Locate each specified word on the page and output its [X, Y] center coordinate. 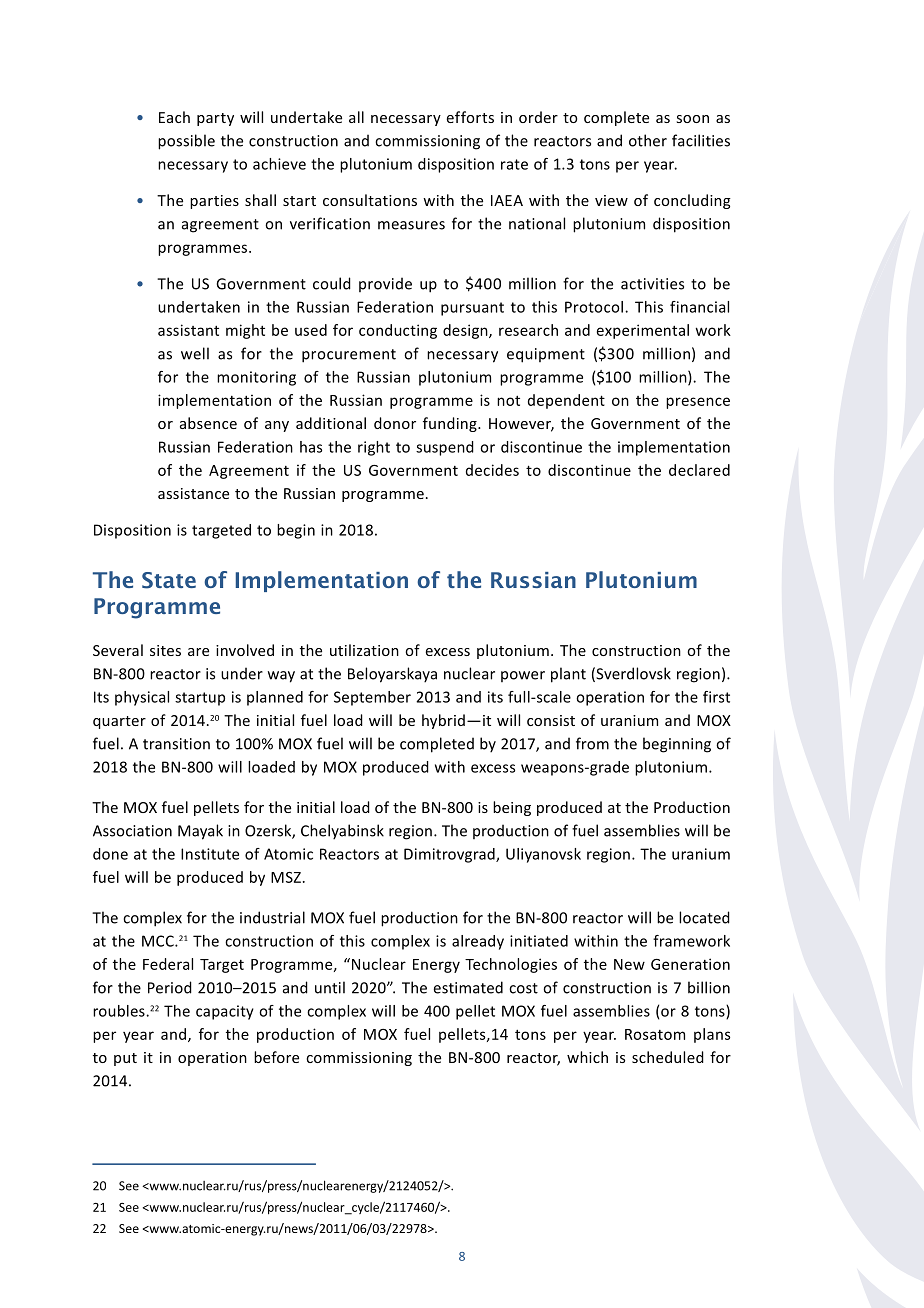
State [169, 580]
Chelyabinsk [342, 832]
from [592, 743]
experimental [643, 331]
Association [132, 831]
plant [568, 675]
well [195, 353]
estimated [468, 987]
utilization [364, 650]
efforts [470, 117]
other [648, 140]
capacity [225, 1012]
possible [186, 142]
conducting [398, 331]
